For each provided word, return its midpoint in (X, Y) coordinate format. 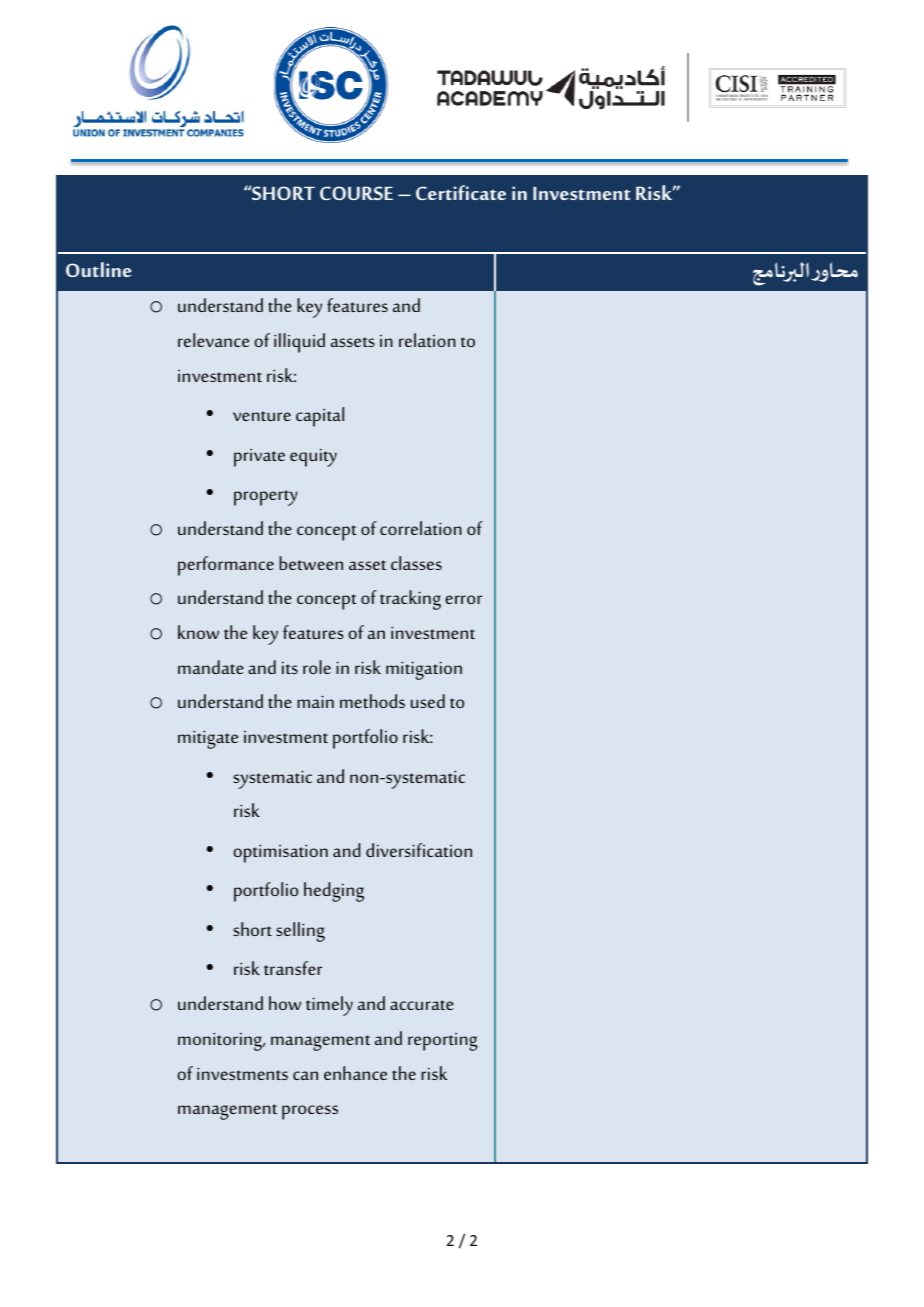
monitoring (221, 1041)
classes (416, 563)
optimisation (280, 853)
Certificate (461, 192)
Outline (99, 269)
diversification (419, 850)
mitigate (208, 739)
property (265, 498)
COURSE (356, 193)
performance (226, 566)
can (305, 1075)
